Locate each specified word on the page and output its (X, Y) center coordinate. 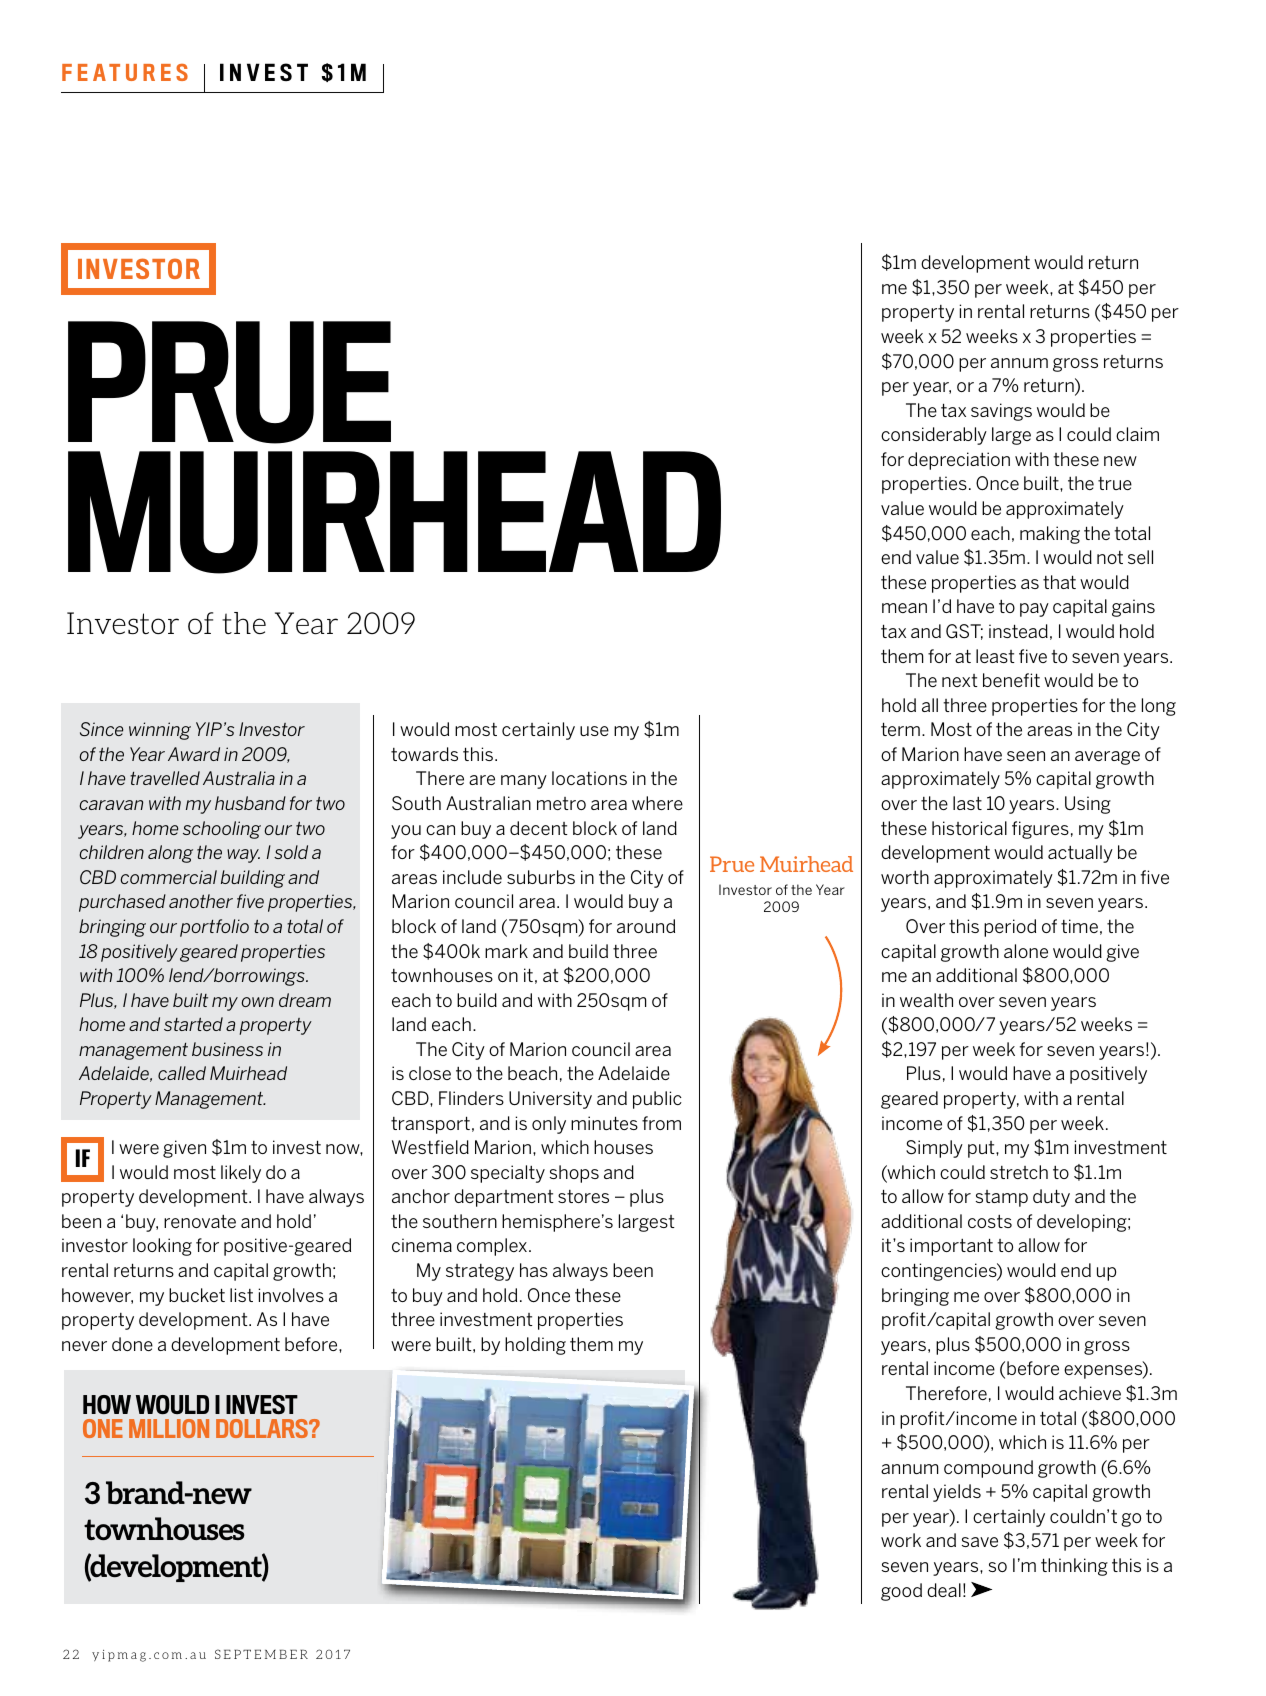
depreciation (959, 461)
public (657, 1100)
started (193, 1024)
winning (160, 731)
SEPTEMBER (261, 1654)
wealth (926, 1000)
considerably (934, 436)
